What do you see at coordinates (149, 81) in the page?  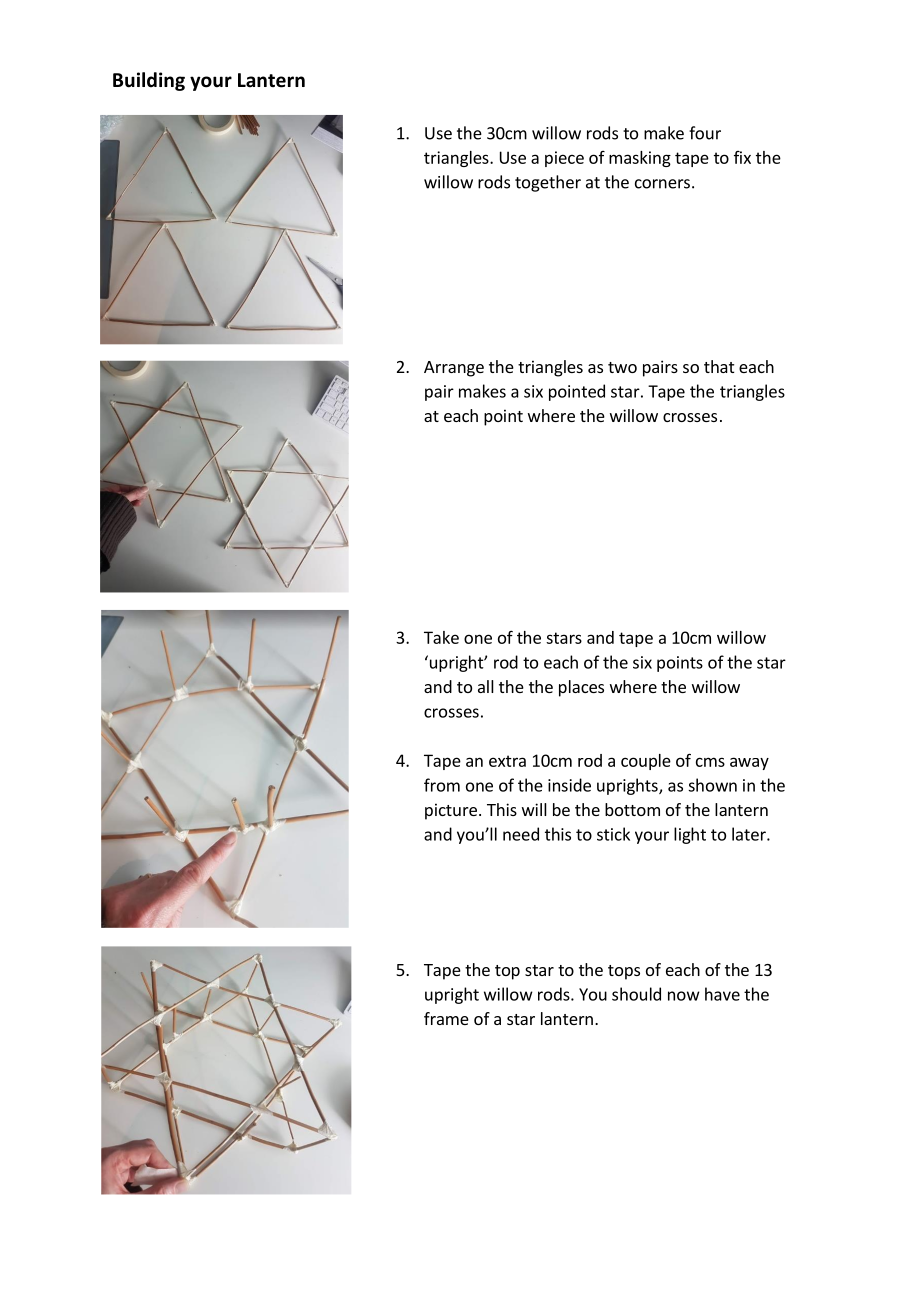 I see `Building` at bounding box center [149, 81].
